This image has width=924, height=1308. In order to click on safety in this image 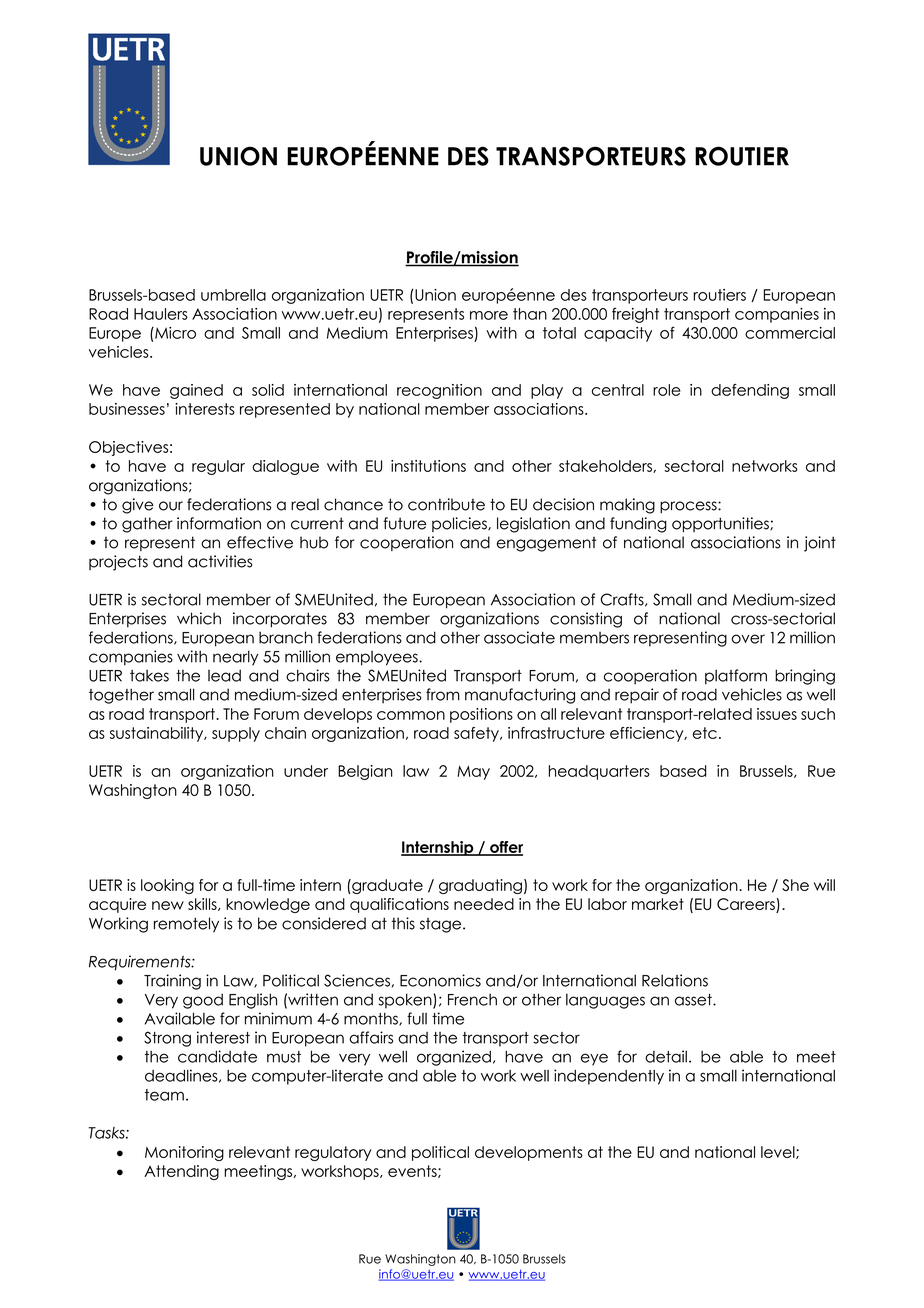, I will do `click(477, 734)`.
